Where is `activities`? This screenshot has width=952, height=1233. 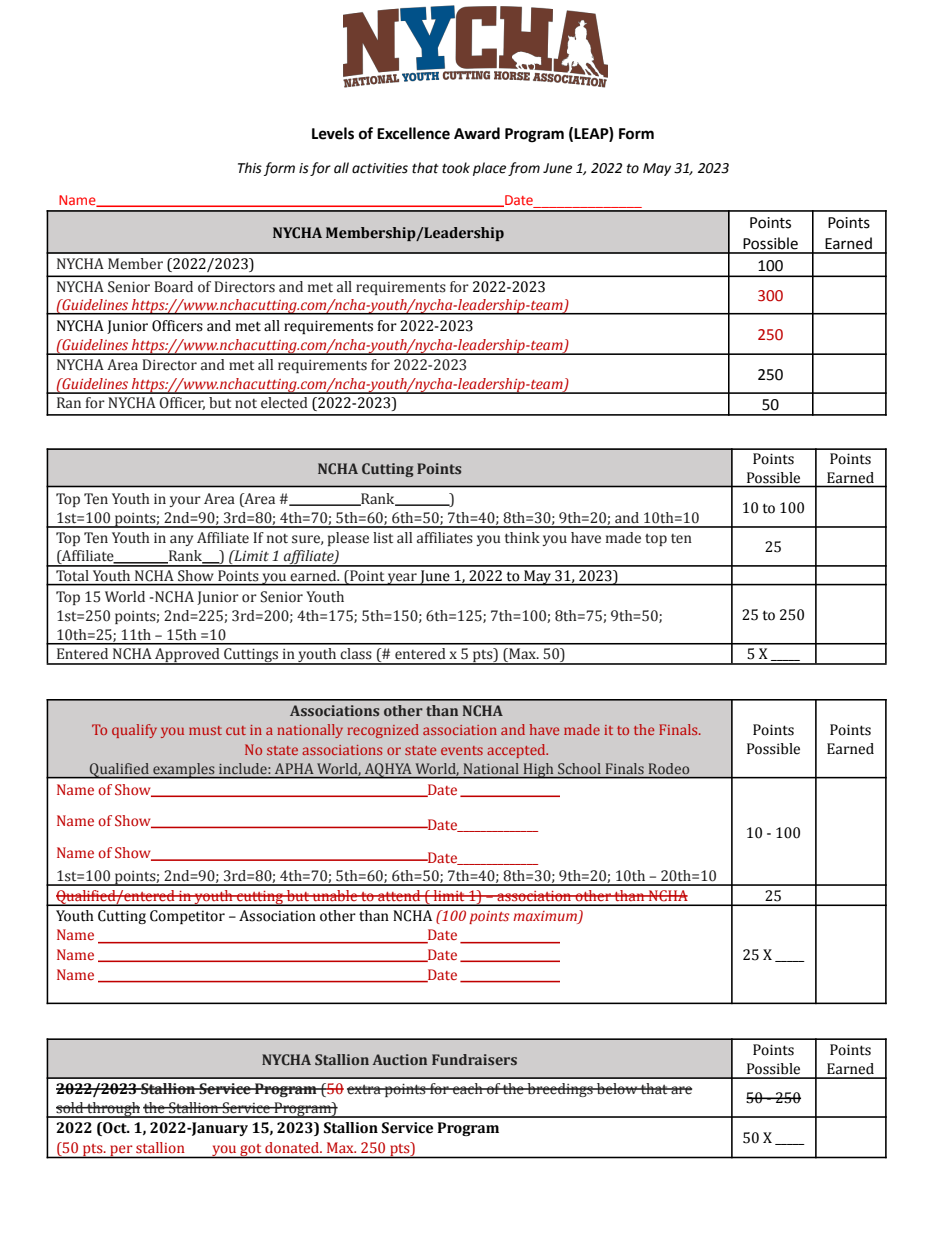 activities is located at coordinates (380, 168).
